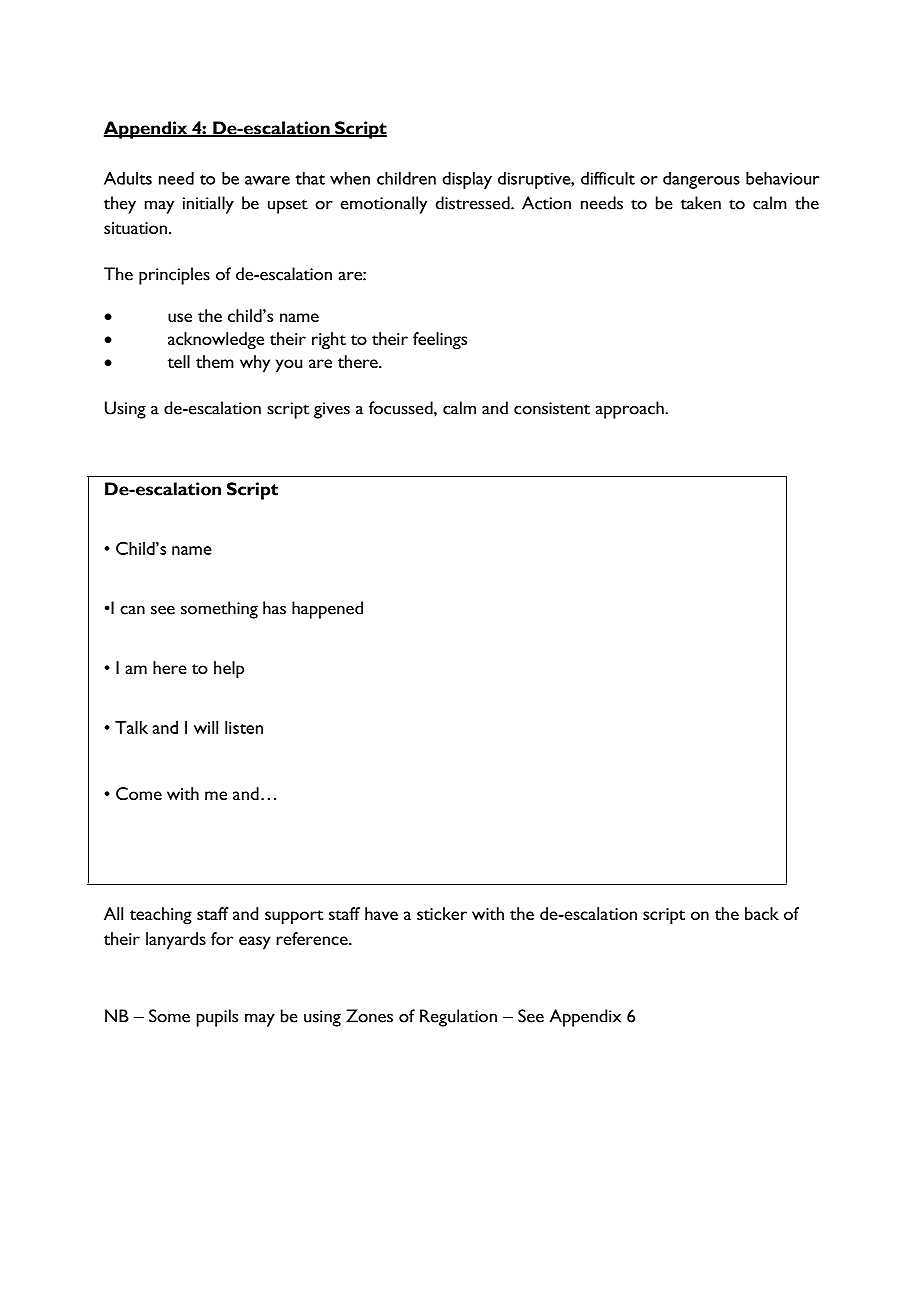  What do you see at coordinates (701, 203) in the page?
I see `taken` at bounding box center [701, 203].
